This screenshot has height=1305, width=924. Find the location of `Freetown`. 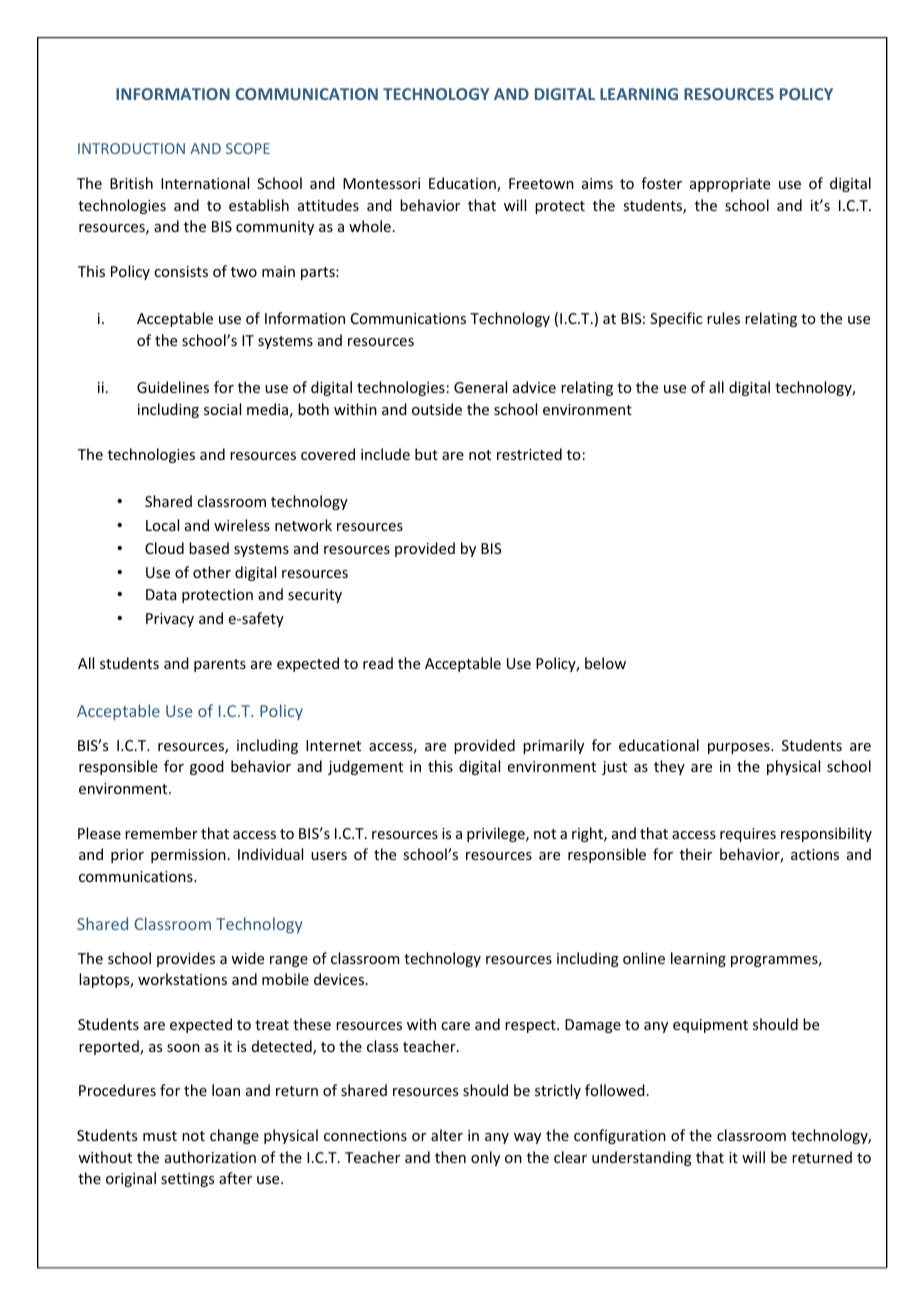

Freetown is located at coordinates (541, 183).
